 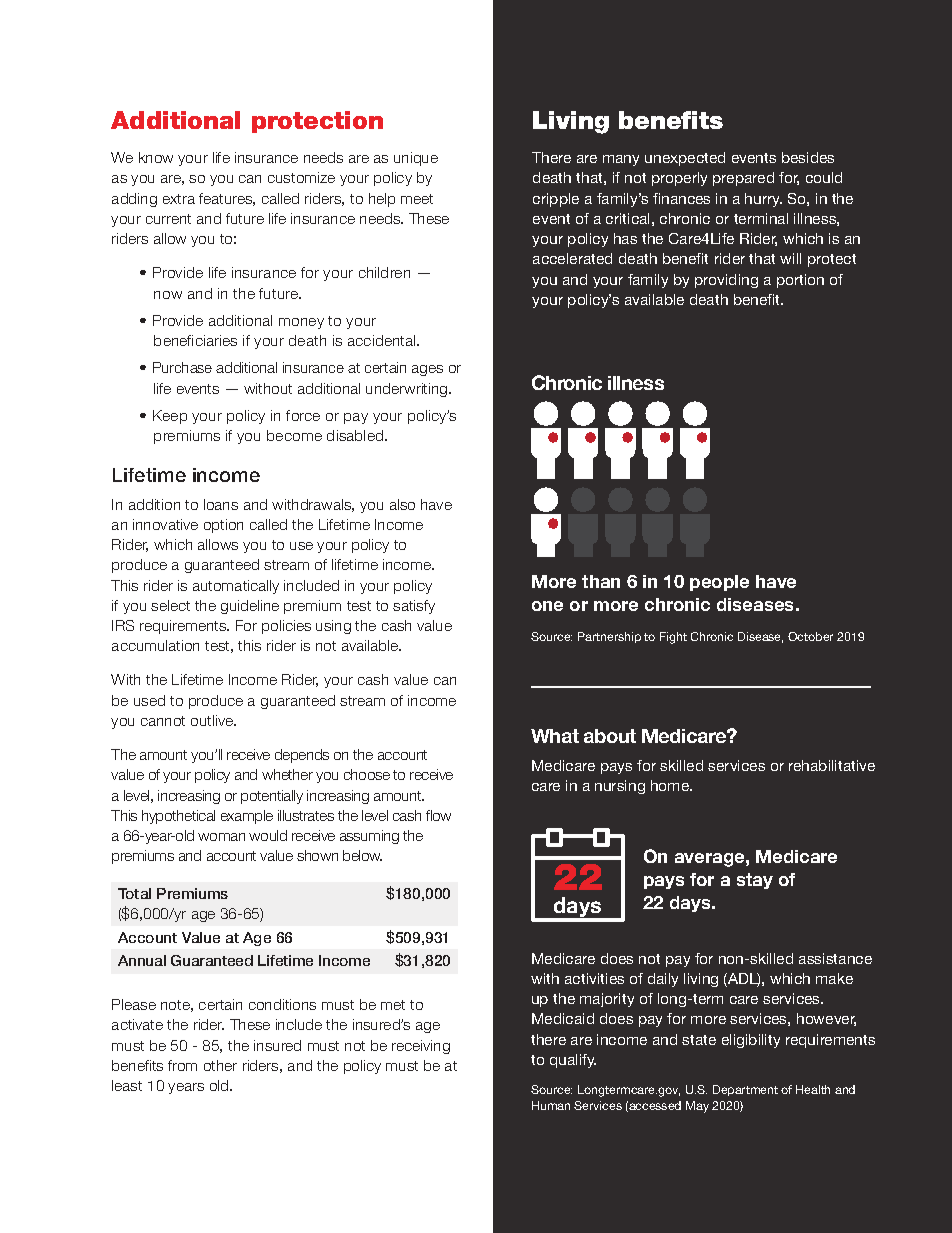 I want to click on other, so click(x=220, y=1065).
